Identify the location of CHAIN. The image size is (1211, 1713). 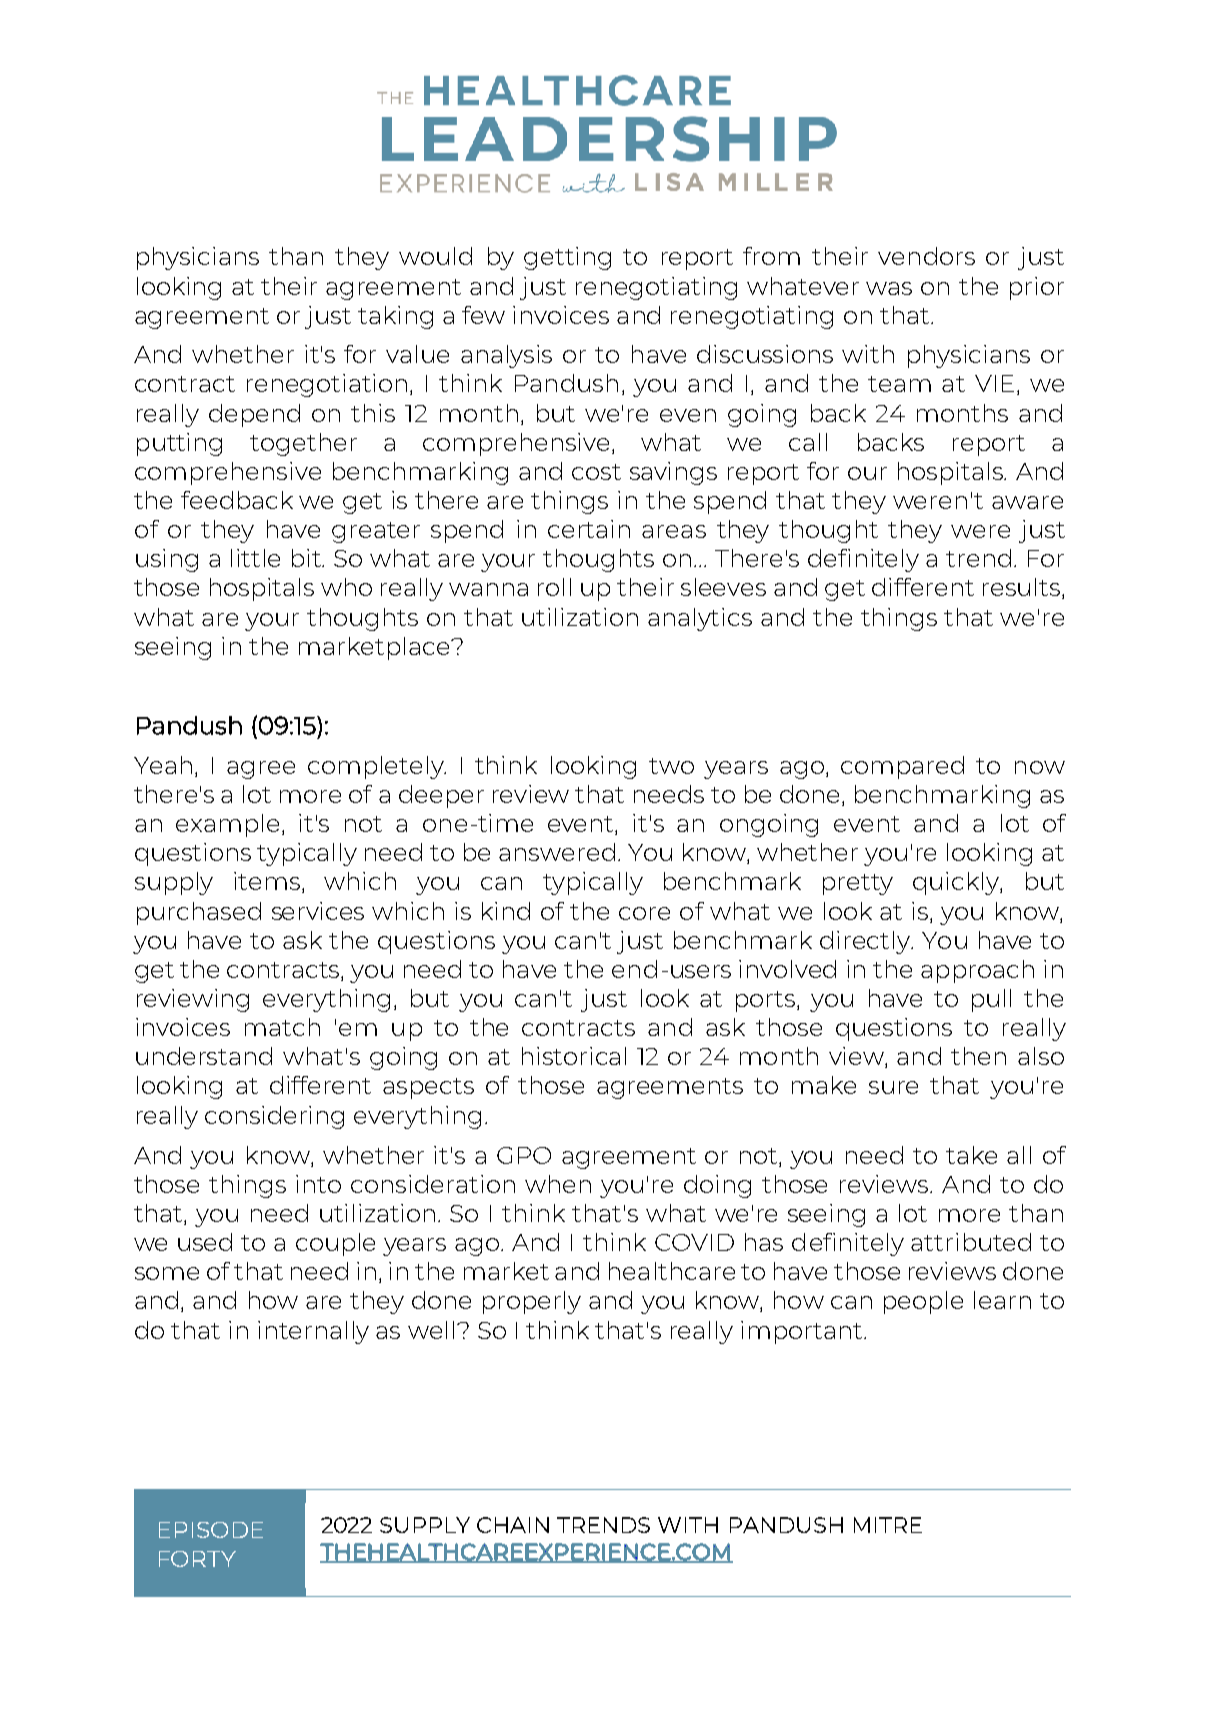
(513, 1525).
